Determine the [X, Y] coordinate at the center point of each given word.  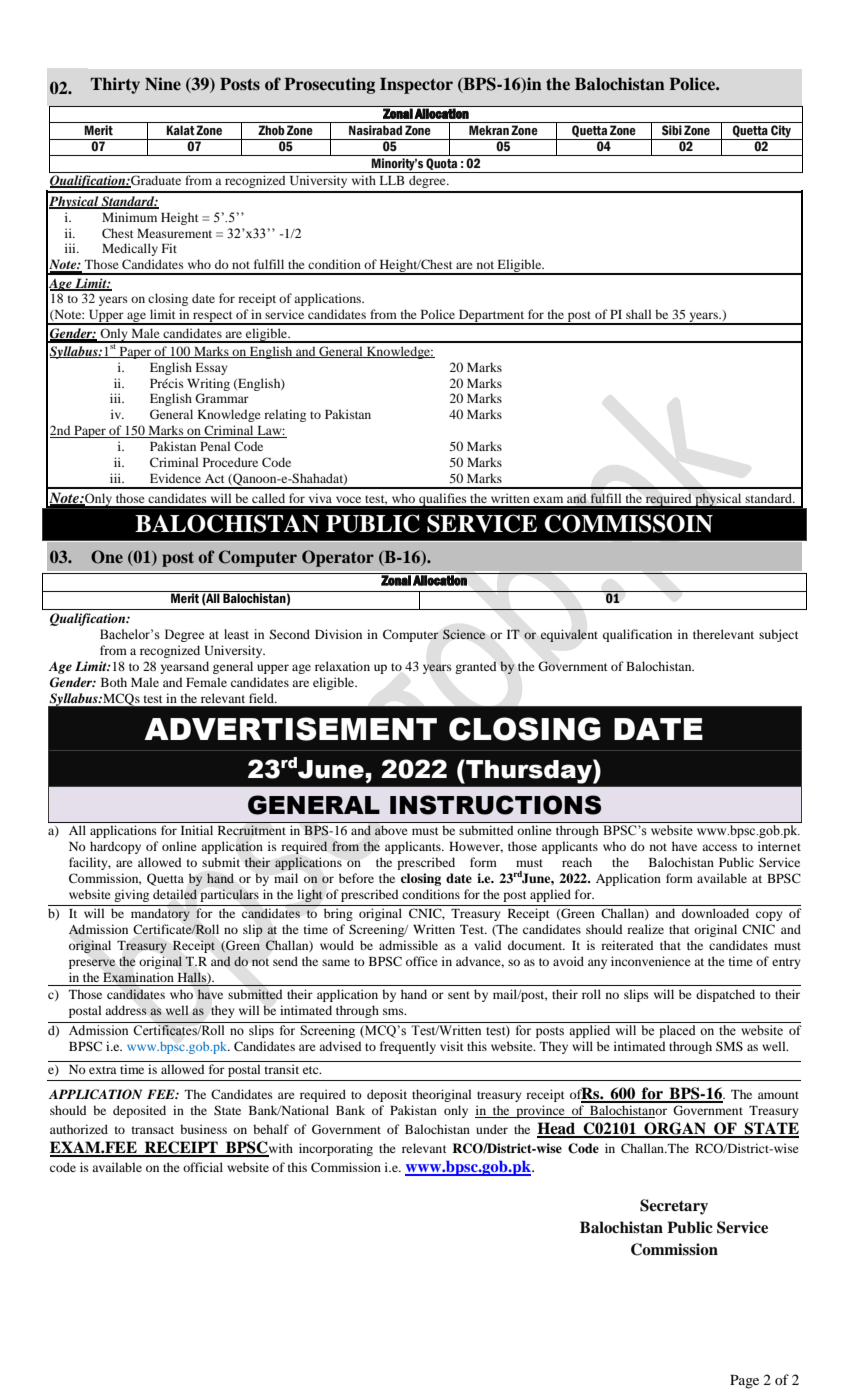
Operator [338, 558]
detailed [175, 894]
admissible [408, 945]
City [781, 132]
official [203, 1167]
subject [779, 635]
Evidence [175, 478]
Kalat [180, 130]
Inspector [416, 86]
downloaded [715, 913]
